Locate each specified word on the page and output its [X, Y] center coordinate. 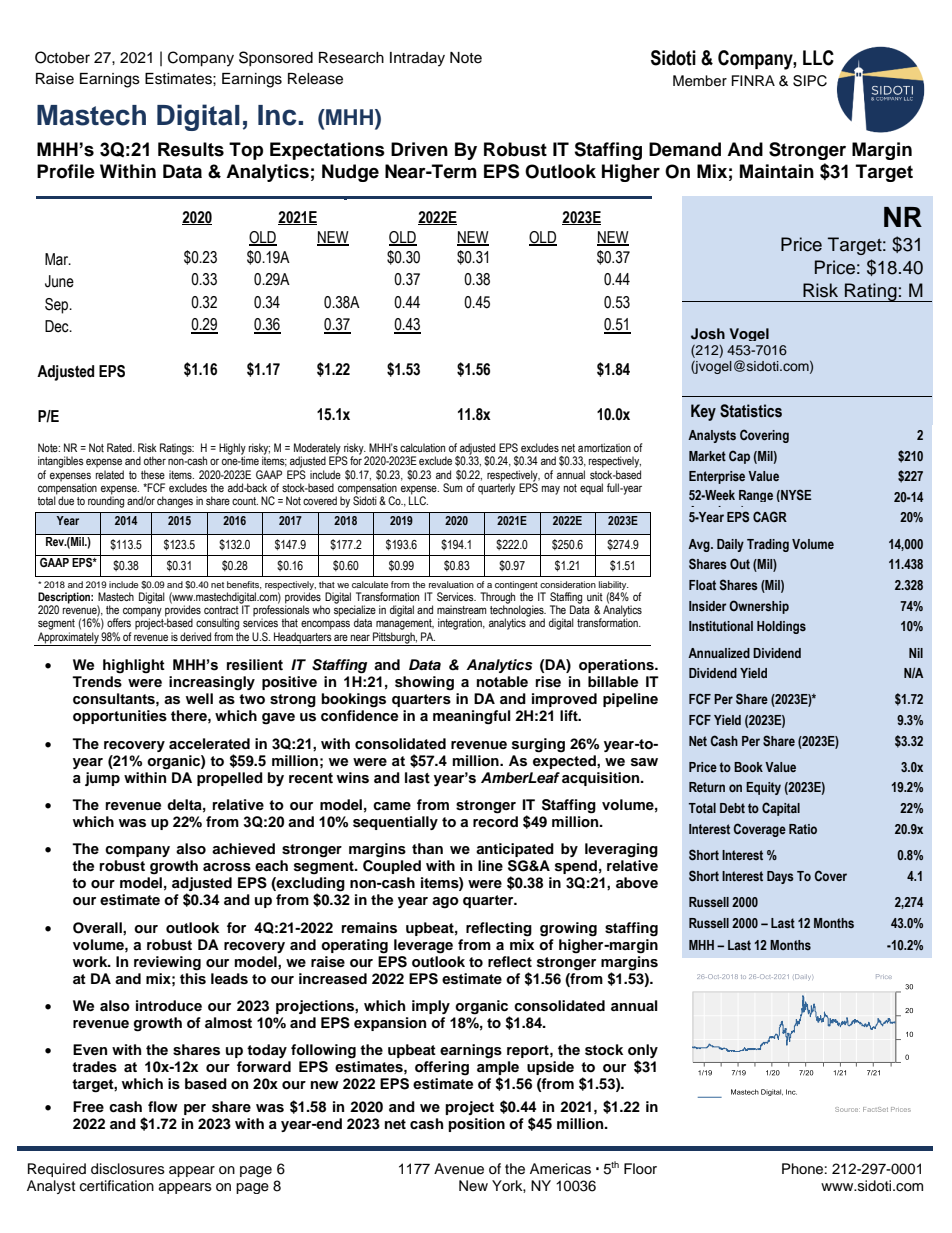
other [155, 460]
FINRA [753, 80]
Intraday [417, 59]
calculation [422, 447]
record [495, 822]
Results [191, 149]
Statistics [751, 411]
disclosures [128, 1169]
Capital [781, 809]
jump [102, 779]
